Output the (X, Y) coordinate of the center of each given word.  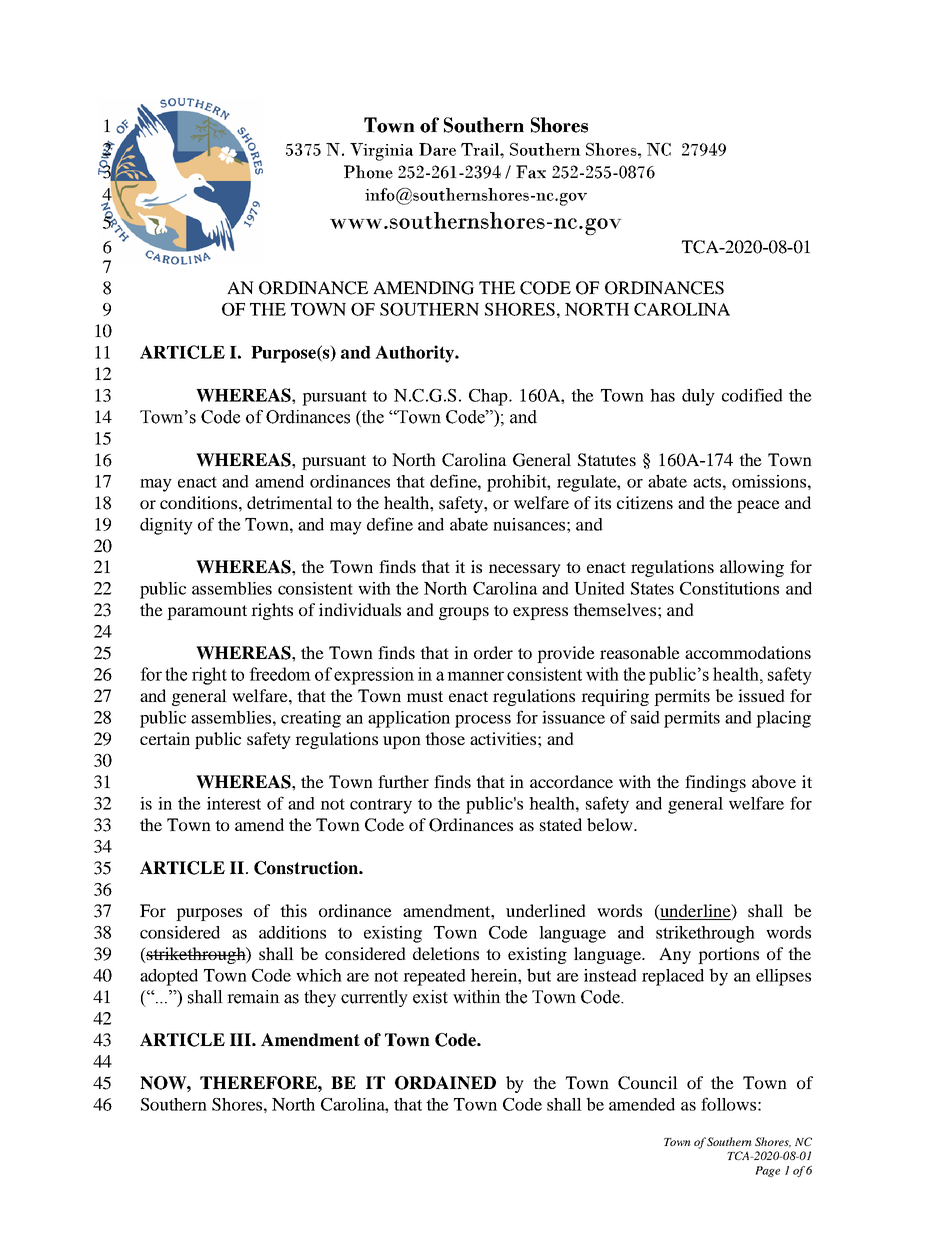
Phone (368, 172)
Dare (437, 149)
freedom (280, 674)
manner (475, 676)
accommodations (748, 652)
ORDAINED (445, 1083)
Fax (531, 172)
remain (253, 997)
